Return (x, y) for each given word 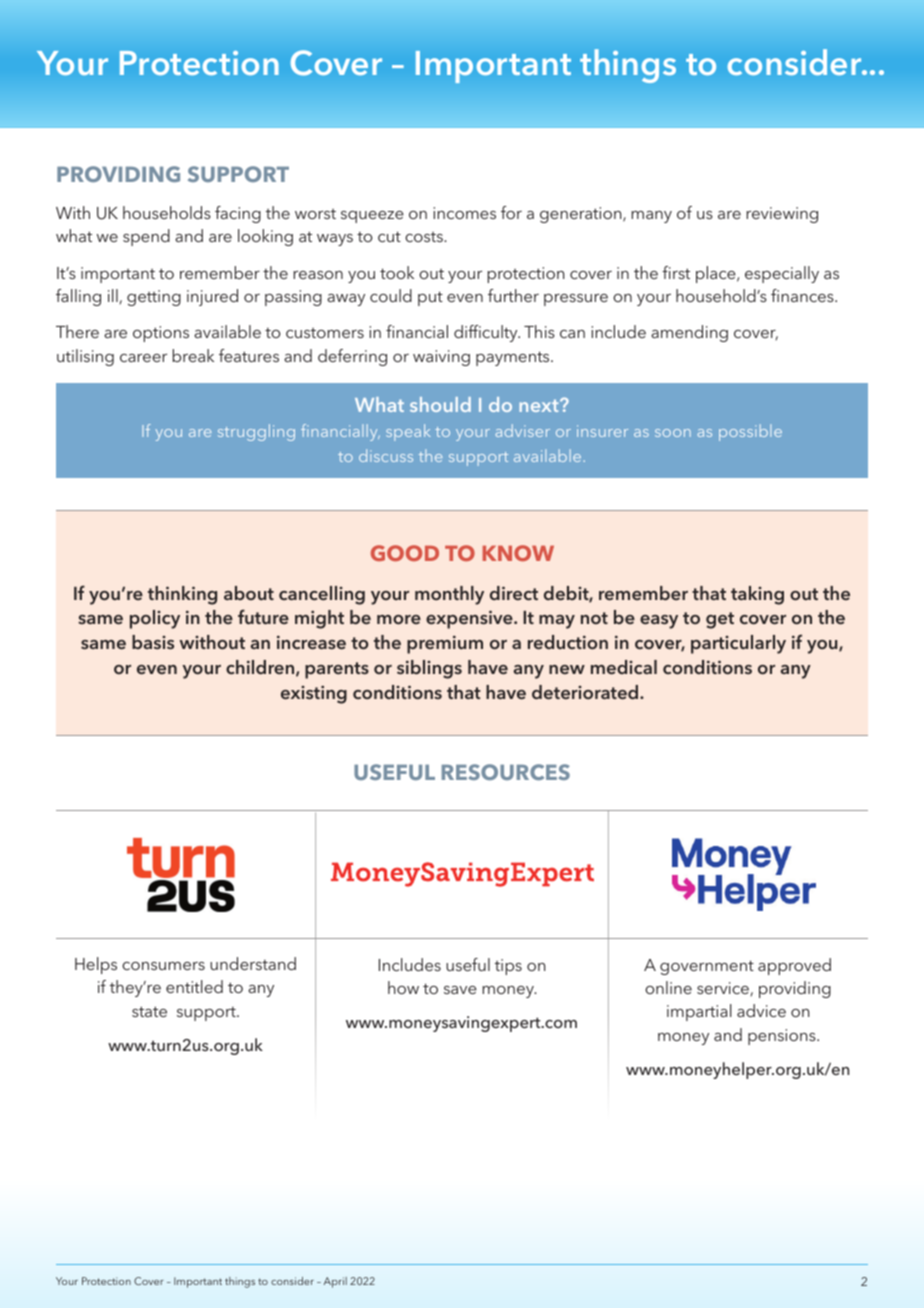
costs (425, 237)
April (335, 1282)
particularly (738, 644)
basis (153, 642)
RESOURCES (506, 772)
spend (146, 237)
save (460, 990)
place (717, 274)
